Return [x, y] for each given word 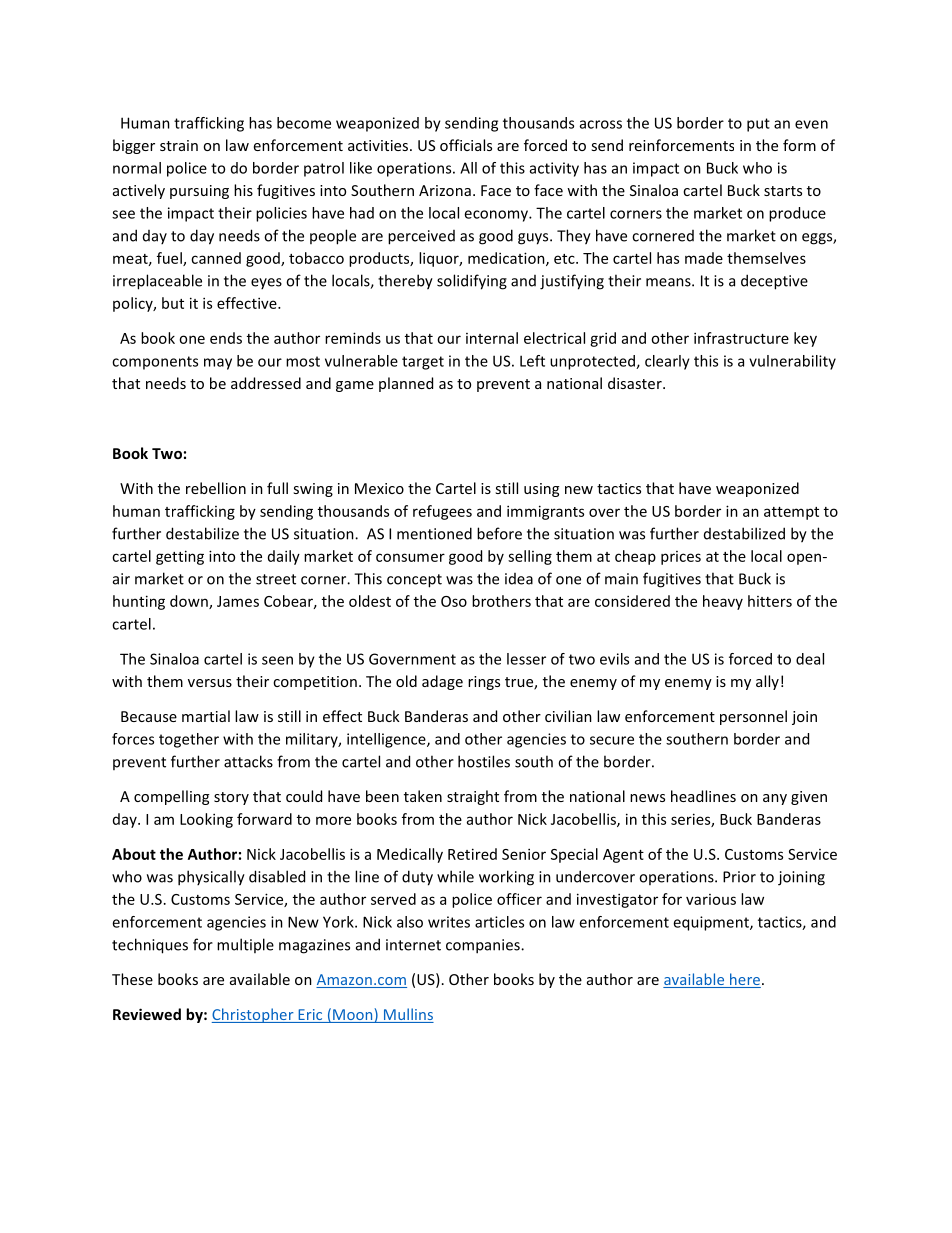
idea [519, 579]
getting [180, 557]
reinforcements [681, 145]
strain [179, 145]
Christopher [254, 1015]
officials [466, 145]
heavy [723, 602]
